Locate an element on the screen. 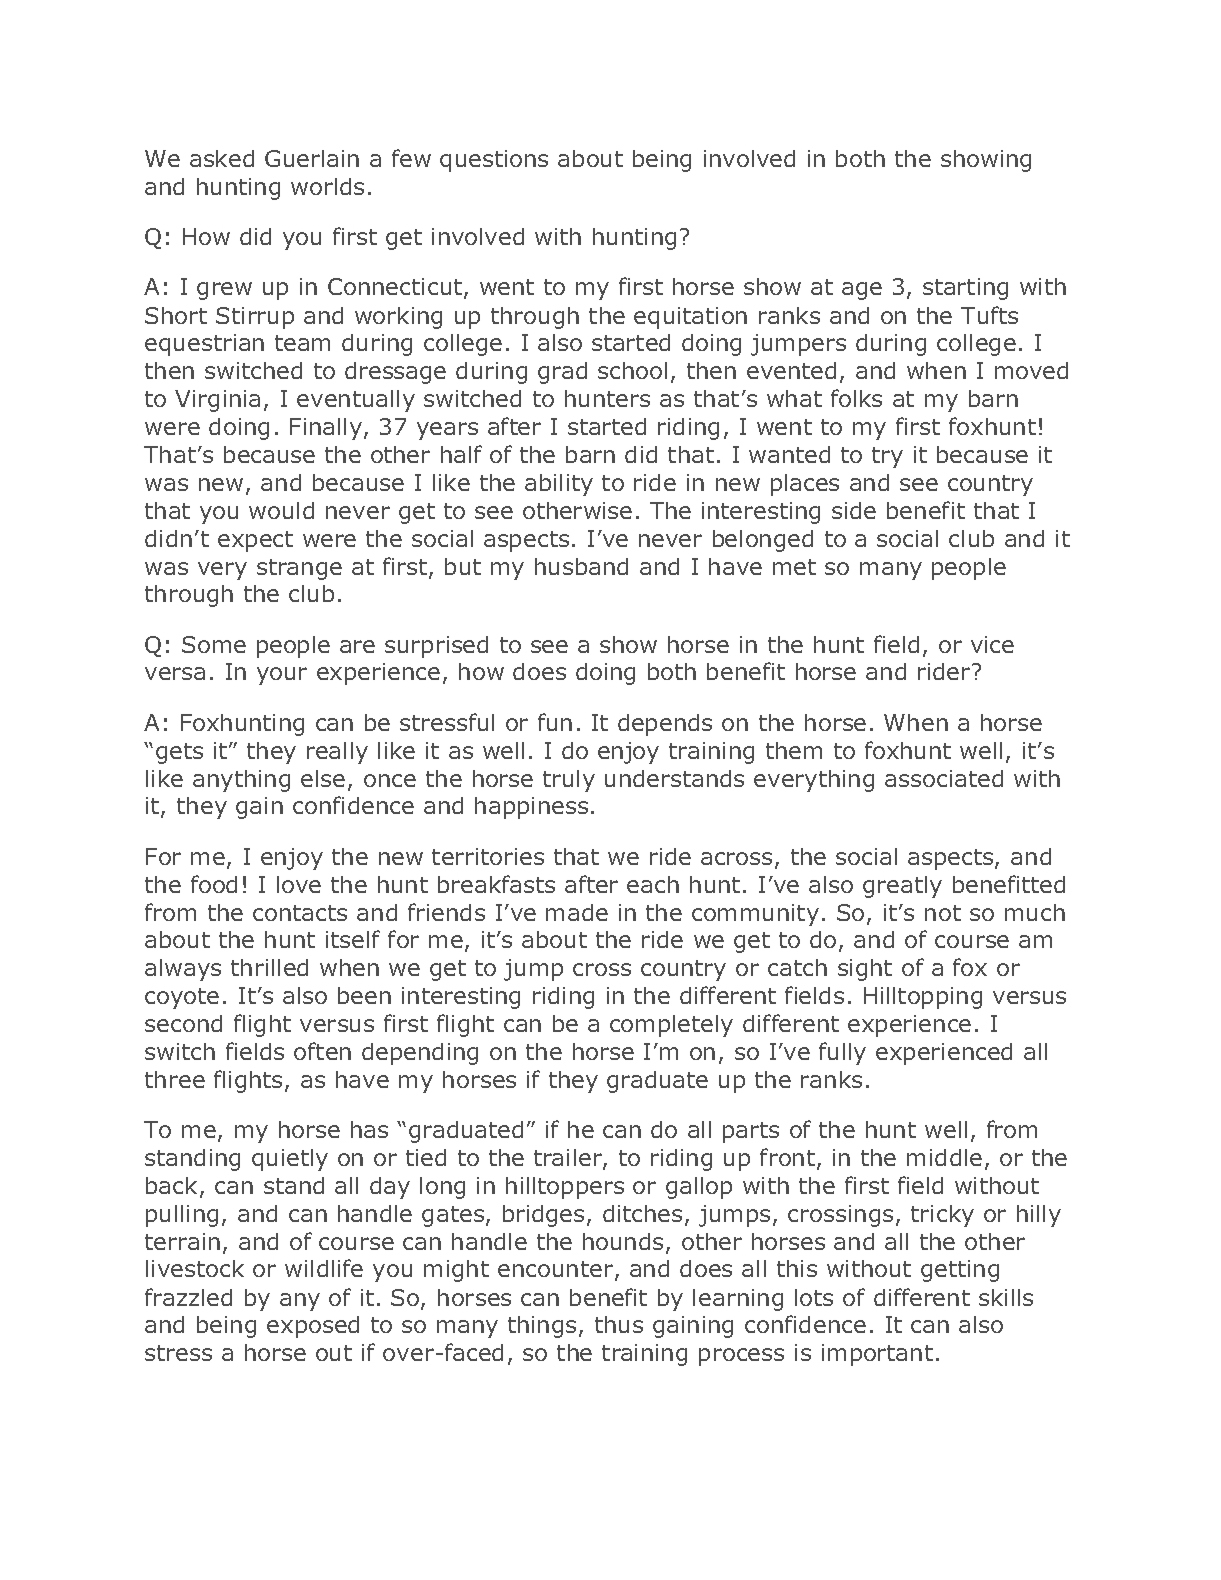 This screenshot has width=1221, height=1580. exposed is located at coordinates (313, 1327).
